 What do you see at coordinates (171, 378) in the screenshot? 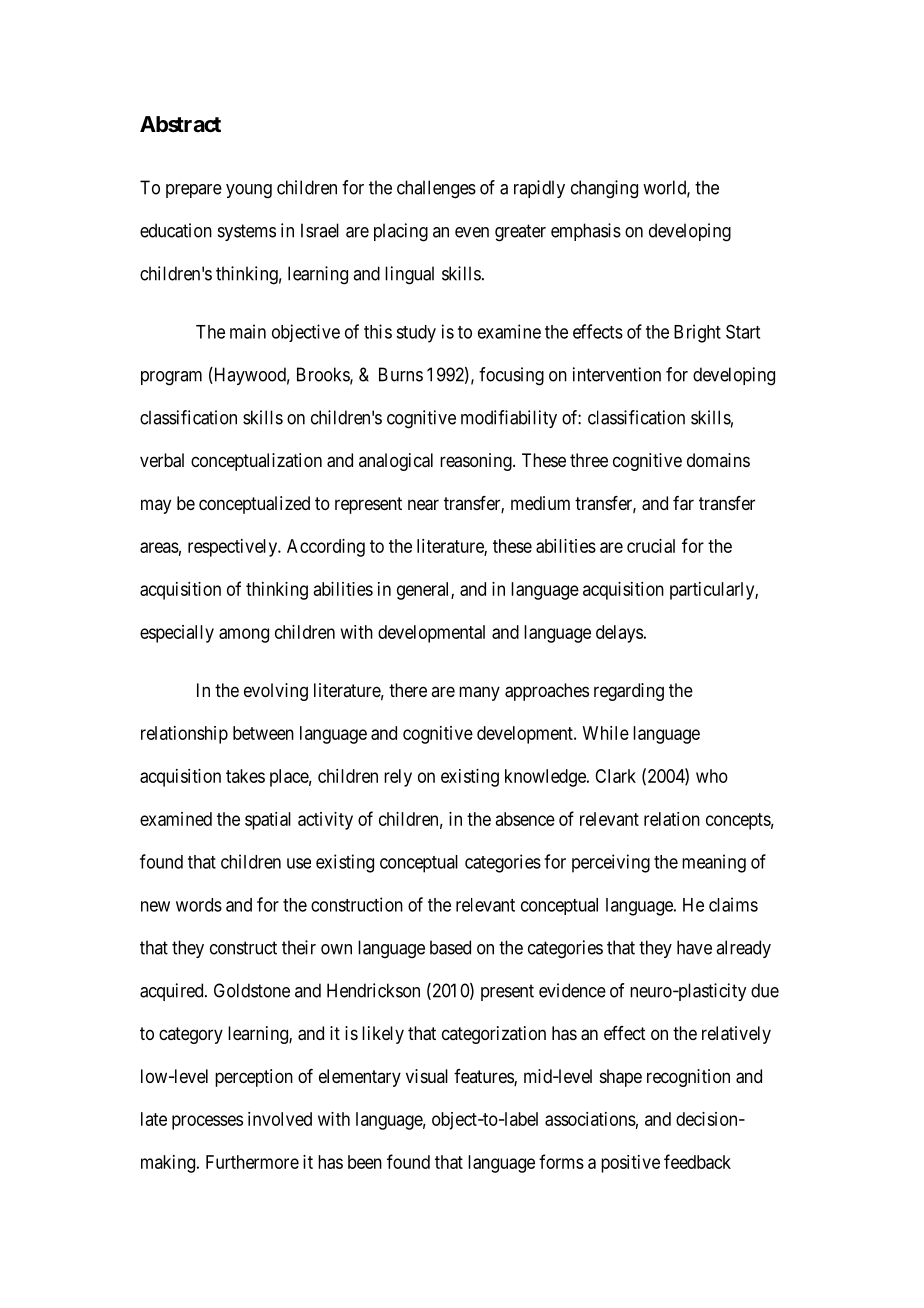
I see `program` at bounding box center [171, 378].
